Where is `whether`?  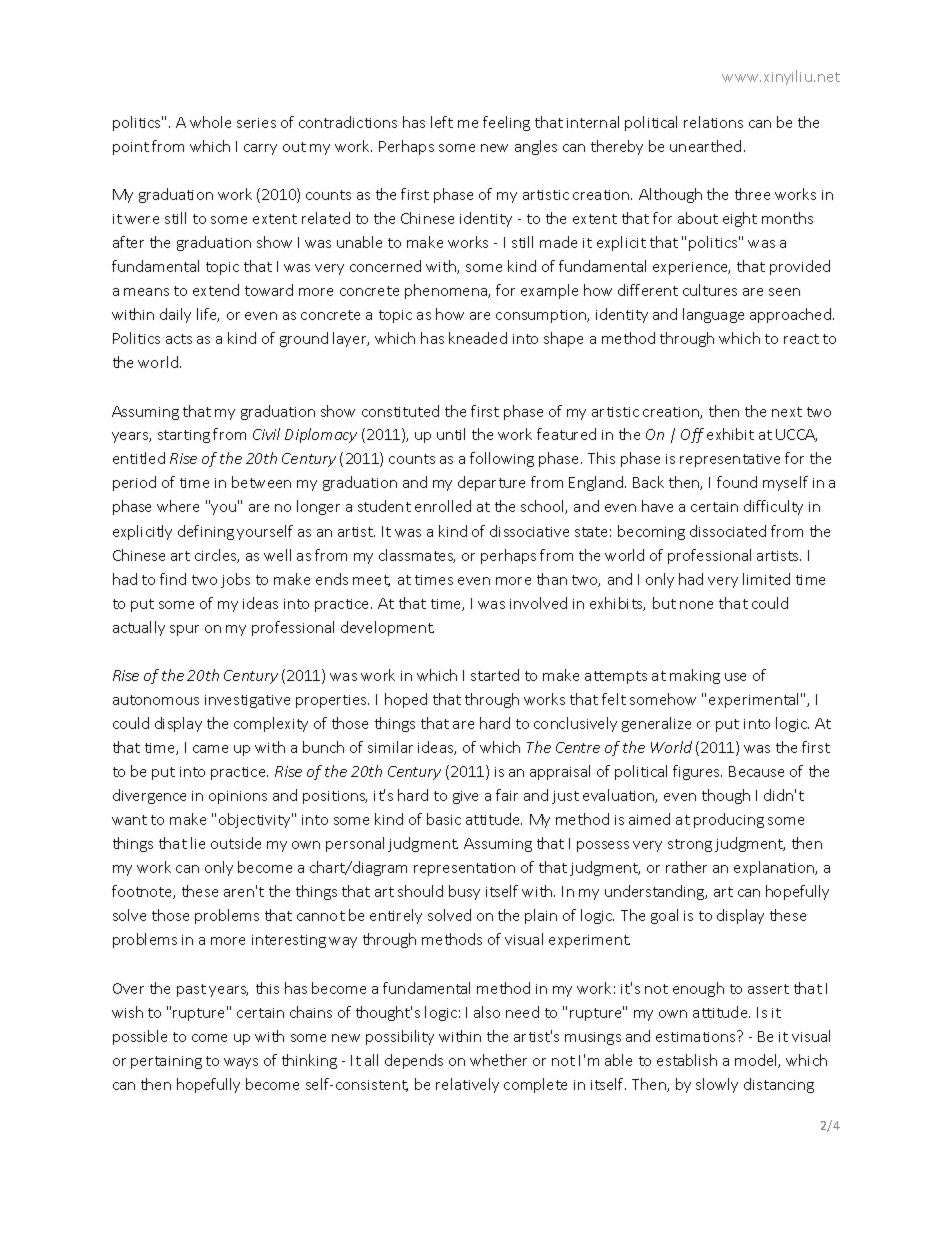 whether is located at coordinates (498, 1060).
